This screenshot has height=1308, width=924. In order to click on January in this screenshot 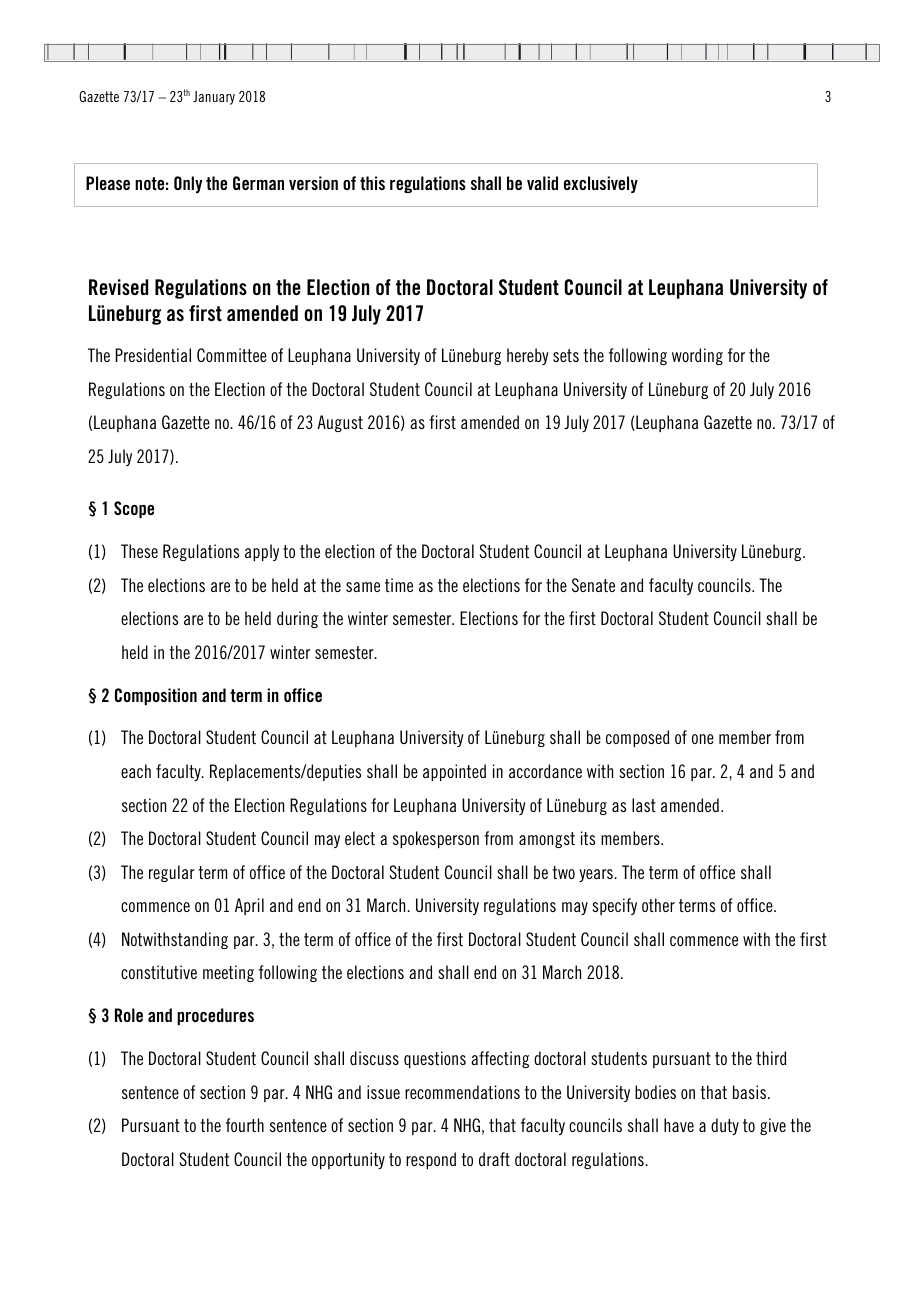, I will do `click(214, 98)`.
